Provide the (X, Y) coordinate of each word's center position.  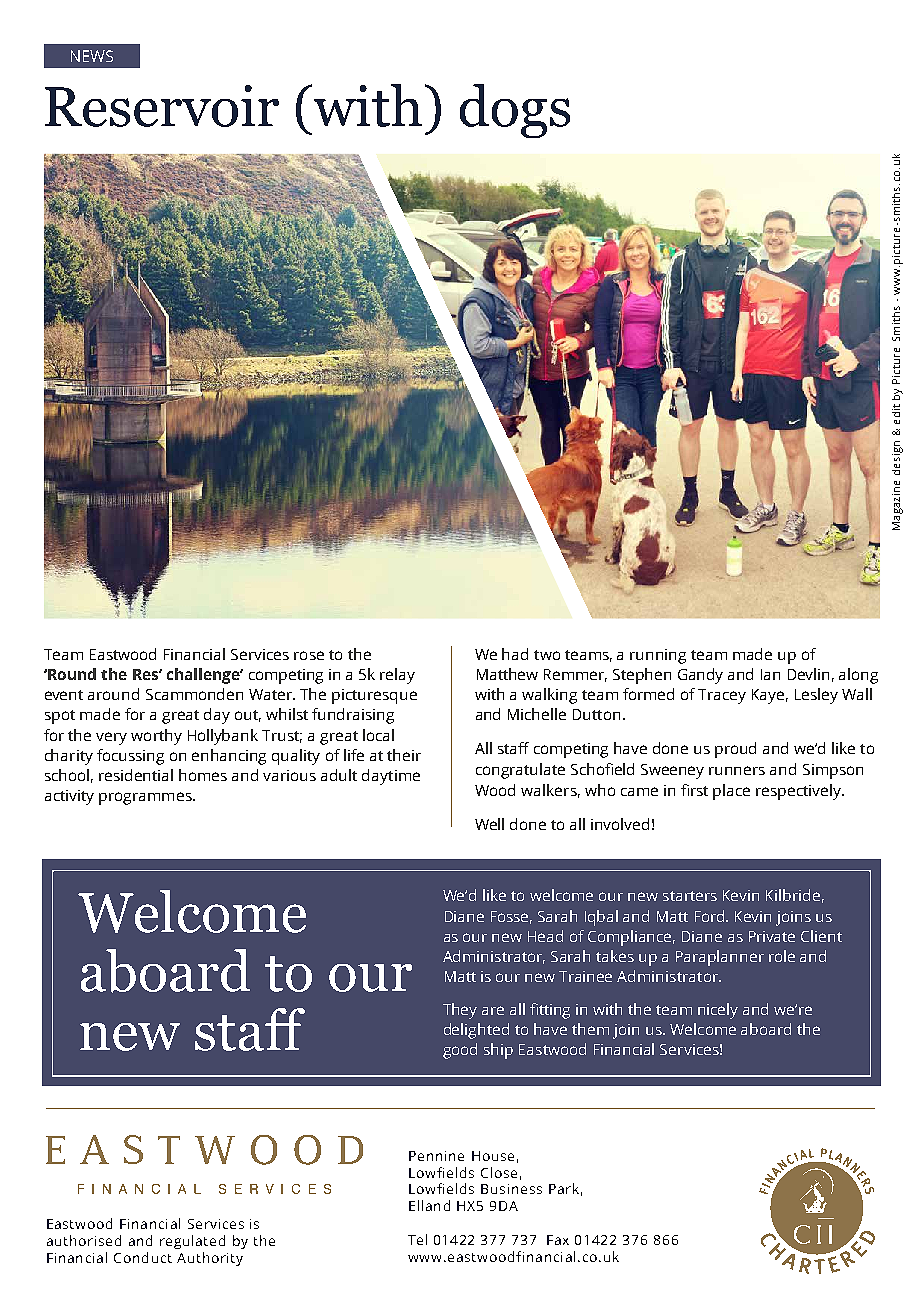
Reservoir (162, 106)
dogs (515, 111)
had (515, 654)
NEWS (92, 56)
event (64, 695)
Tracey (722, 696)
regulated (192, 1242)
